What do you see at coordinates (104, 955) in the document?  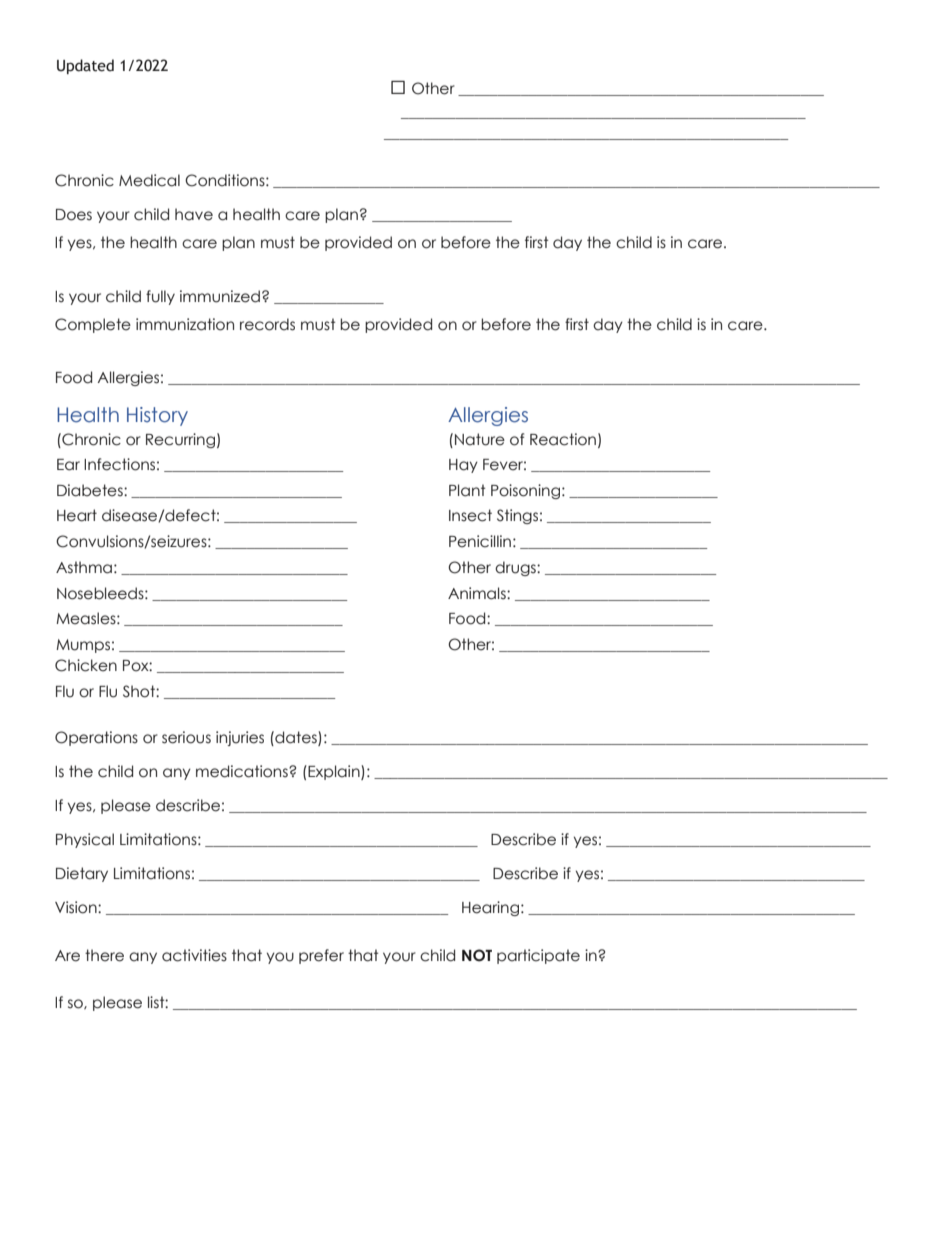 I see `there` at bounding box center [104, 955].
